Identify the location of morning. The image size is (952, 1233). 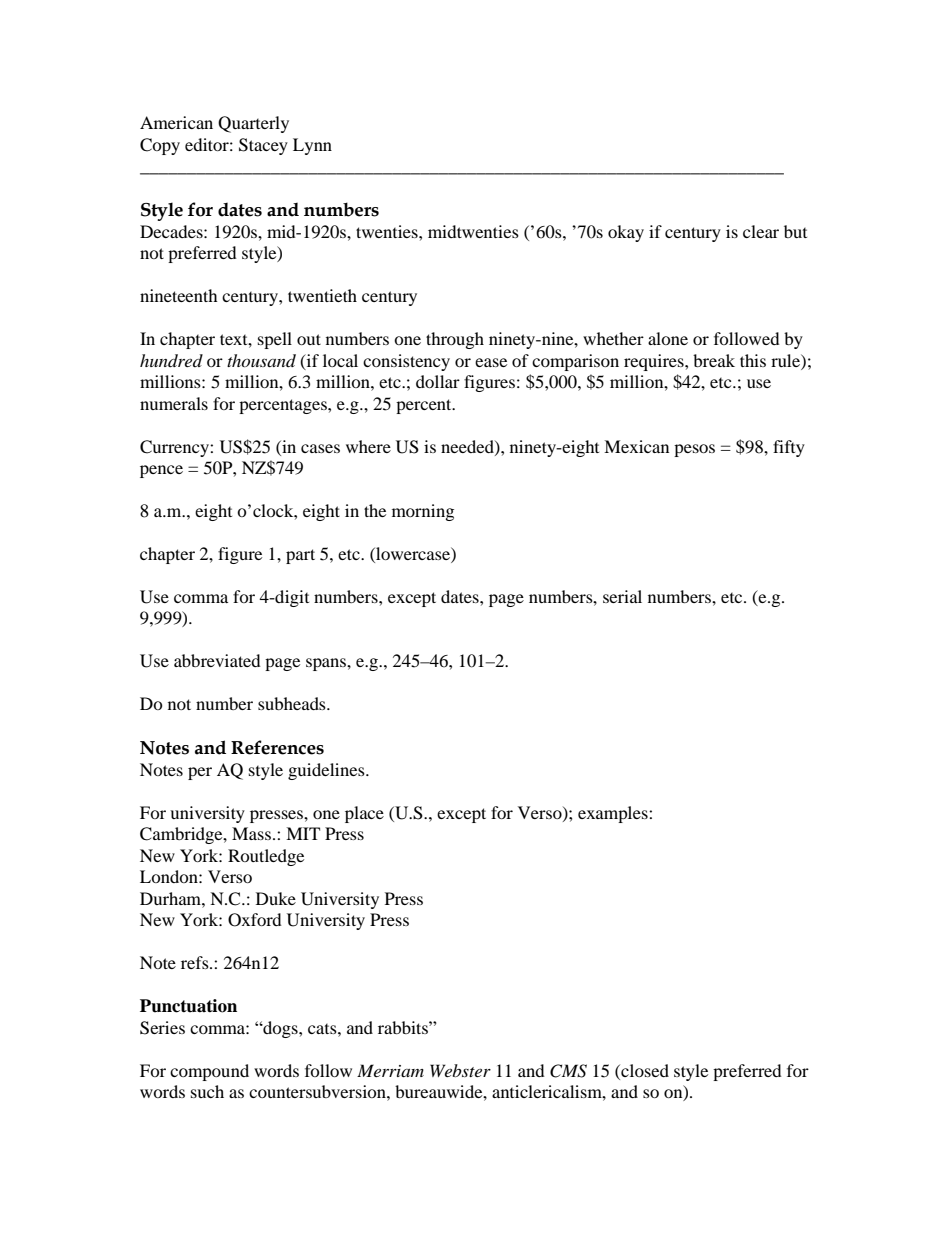
(423, 512).
